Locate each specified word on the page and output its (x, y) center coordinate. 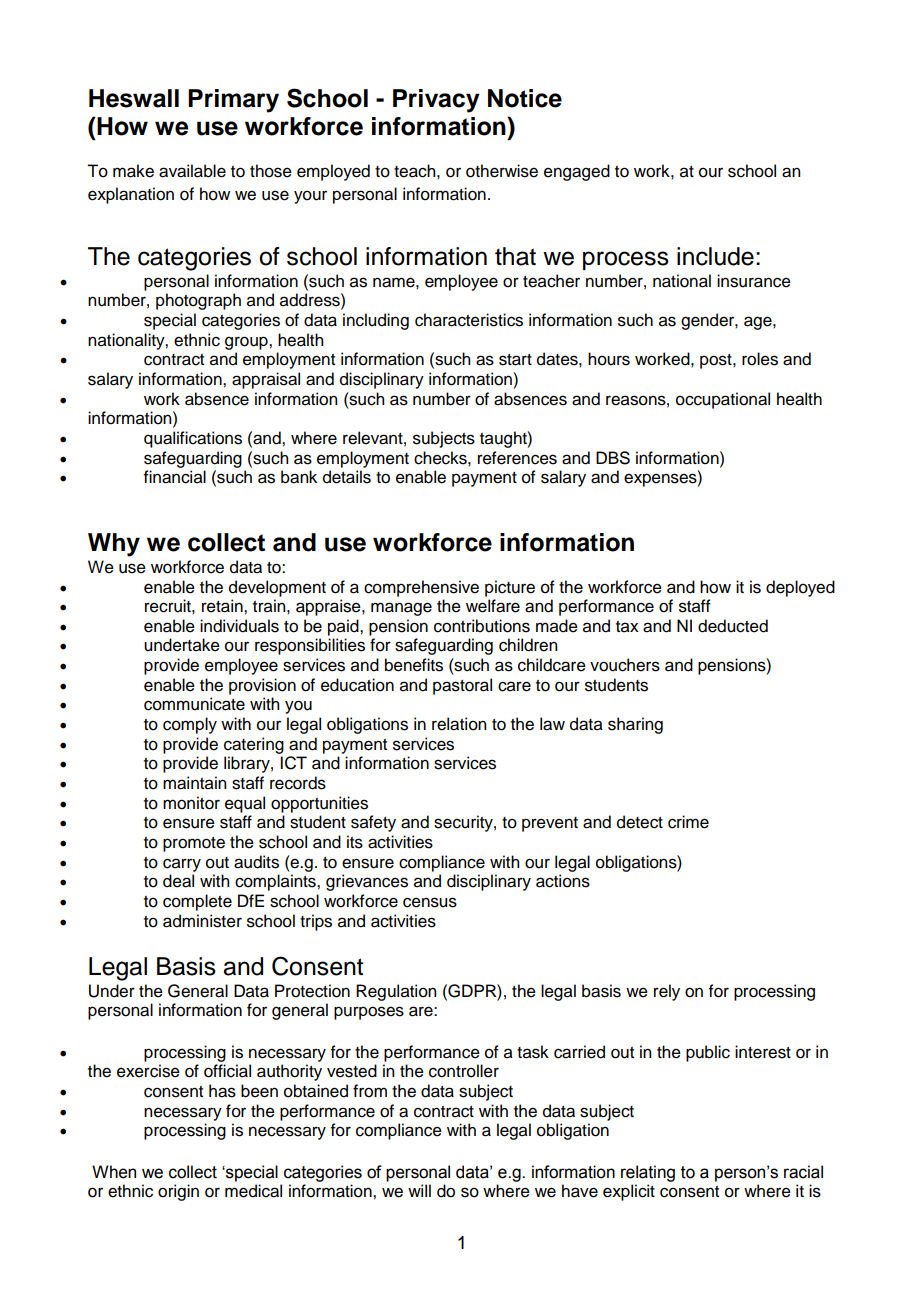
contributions (482, 626)
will (419, 1190)
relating (648, 1173)
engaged (577, 172)
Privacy (436, 101)
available (192, 171)
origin (178, 1192)
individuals (239, 626)
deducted (733, 626)
